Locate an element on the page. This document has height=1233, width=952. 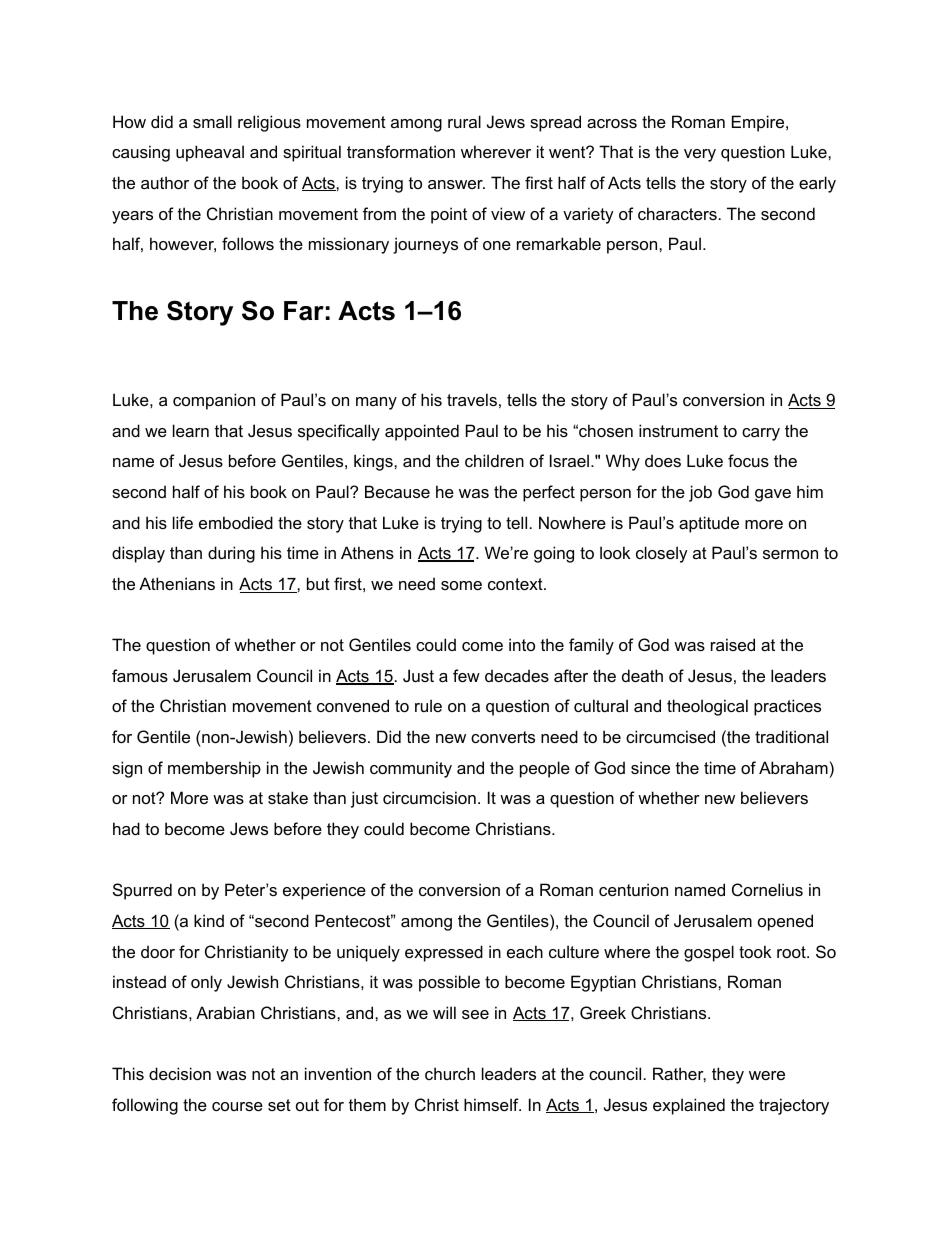
church is located at coordinates (450, 1073).
